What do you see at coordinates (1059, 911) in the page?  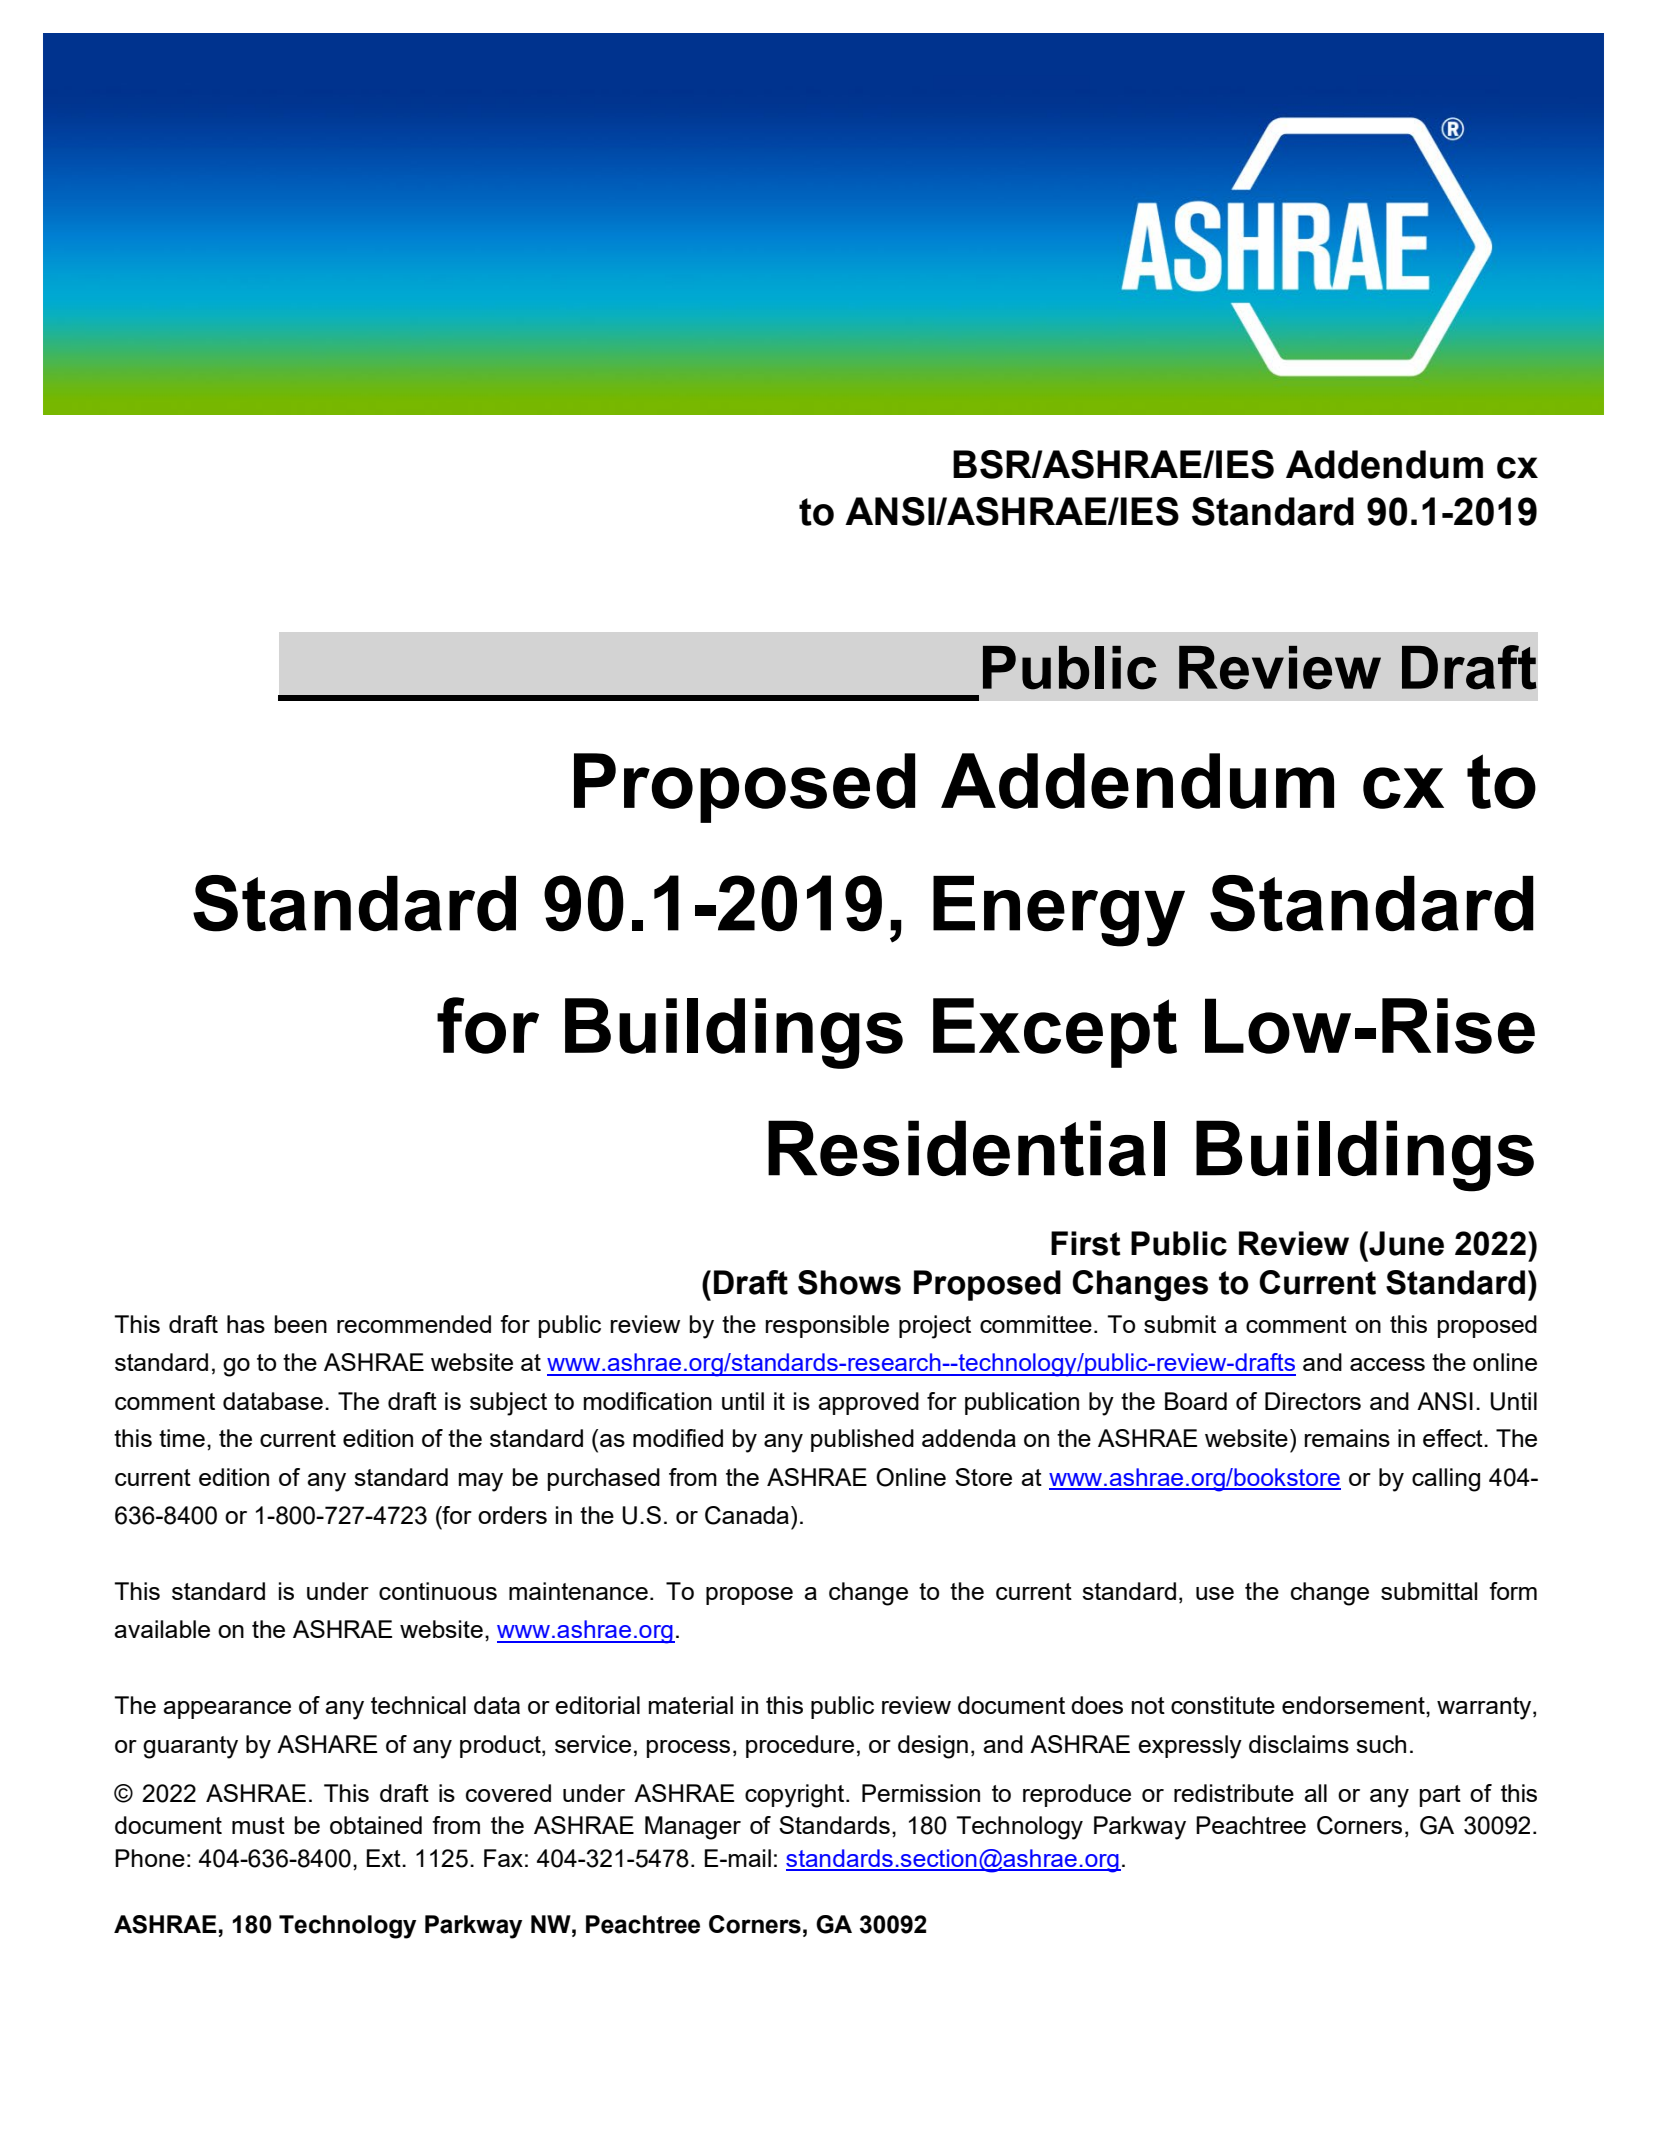 I see `Energy` at bounding box center [1059, 911].
